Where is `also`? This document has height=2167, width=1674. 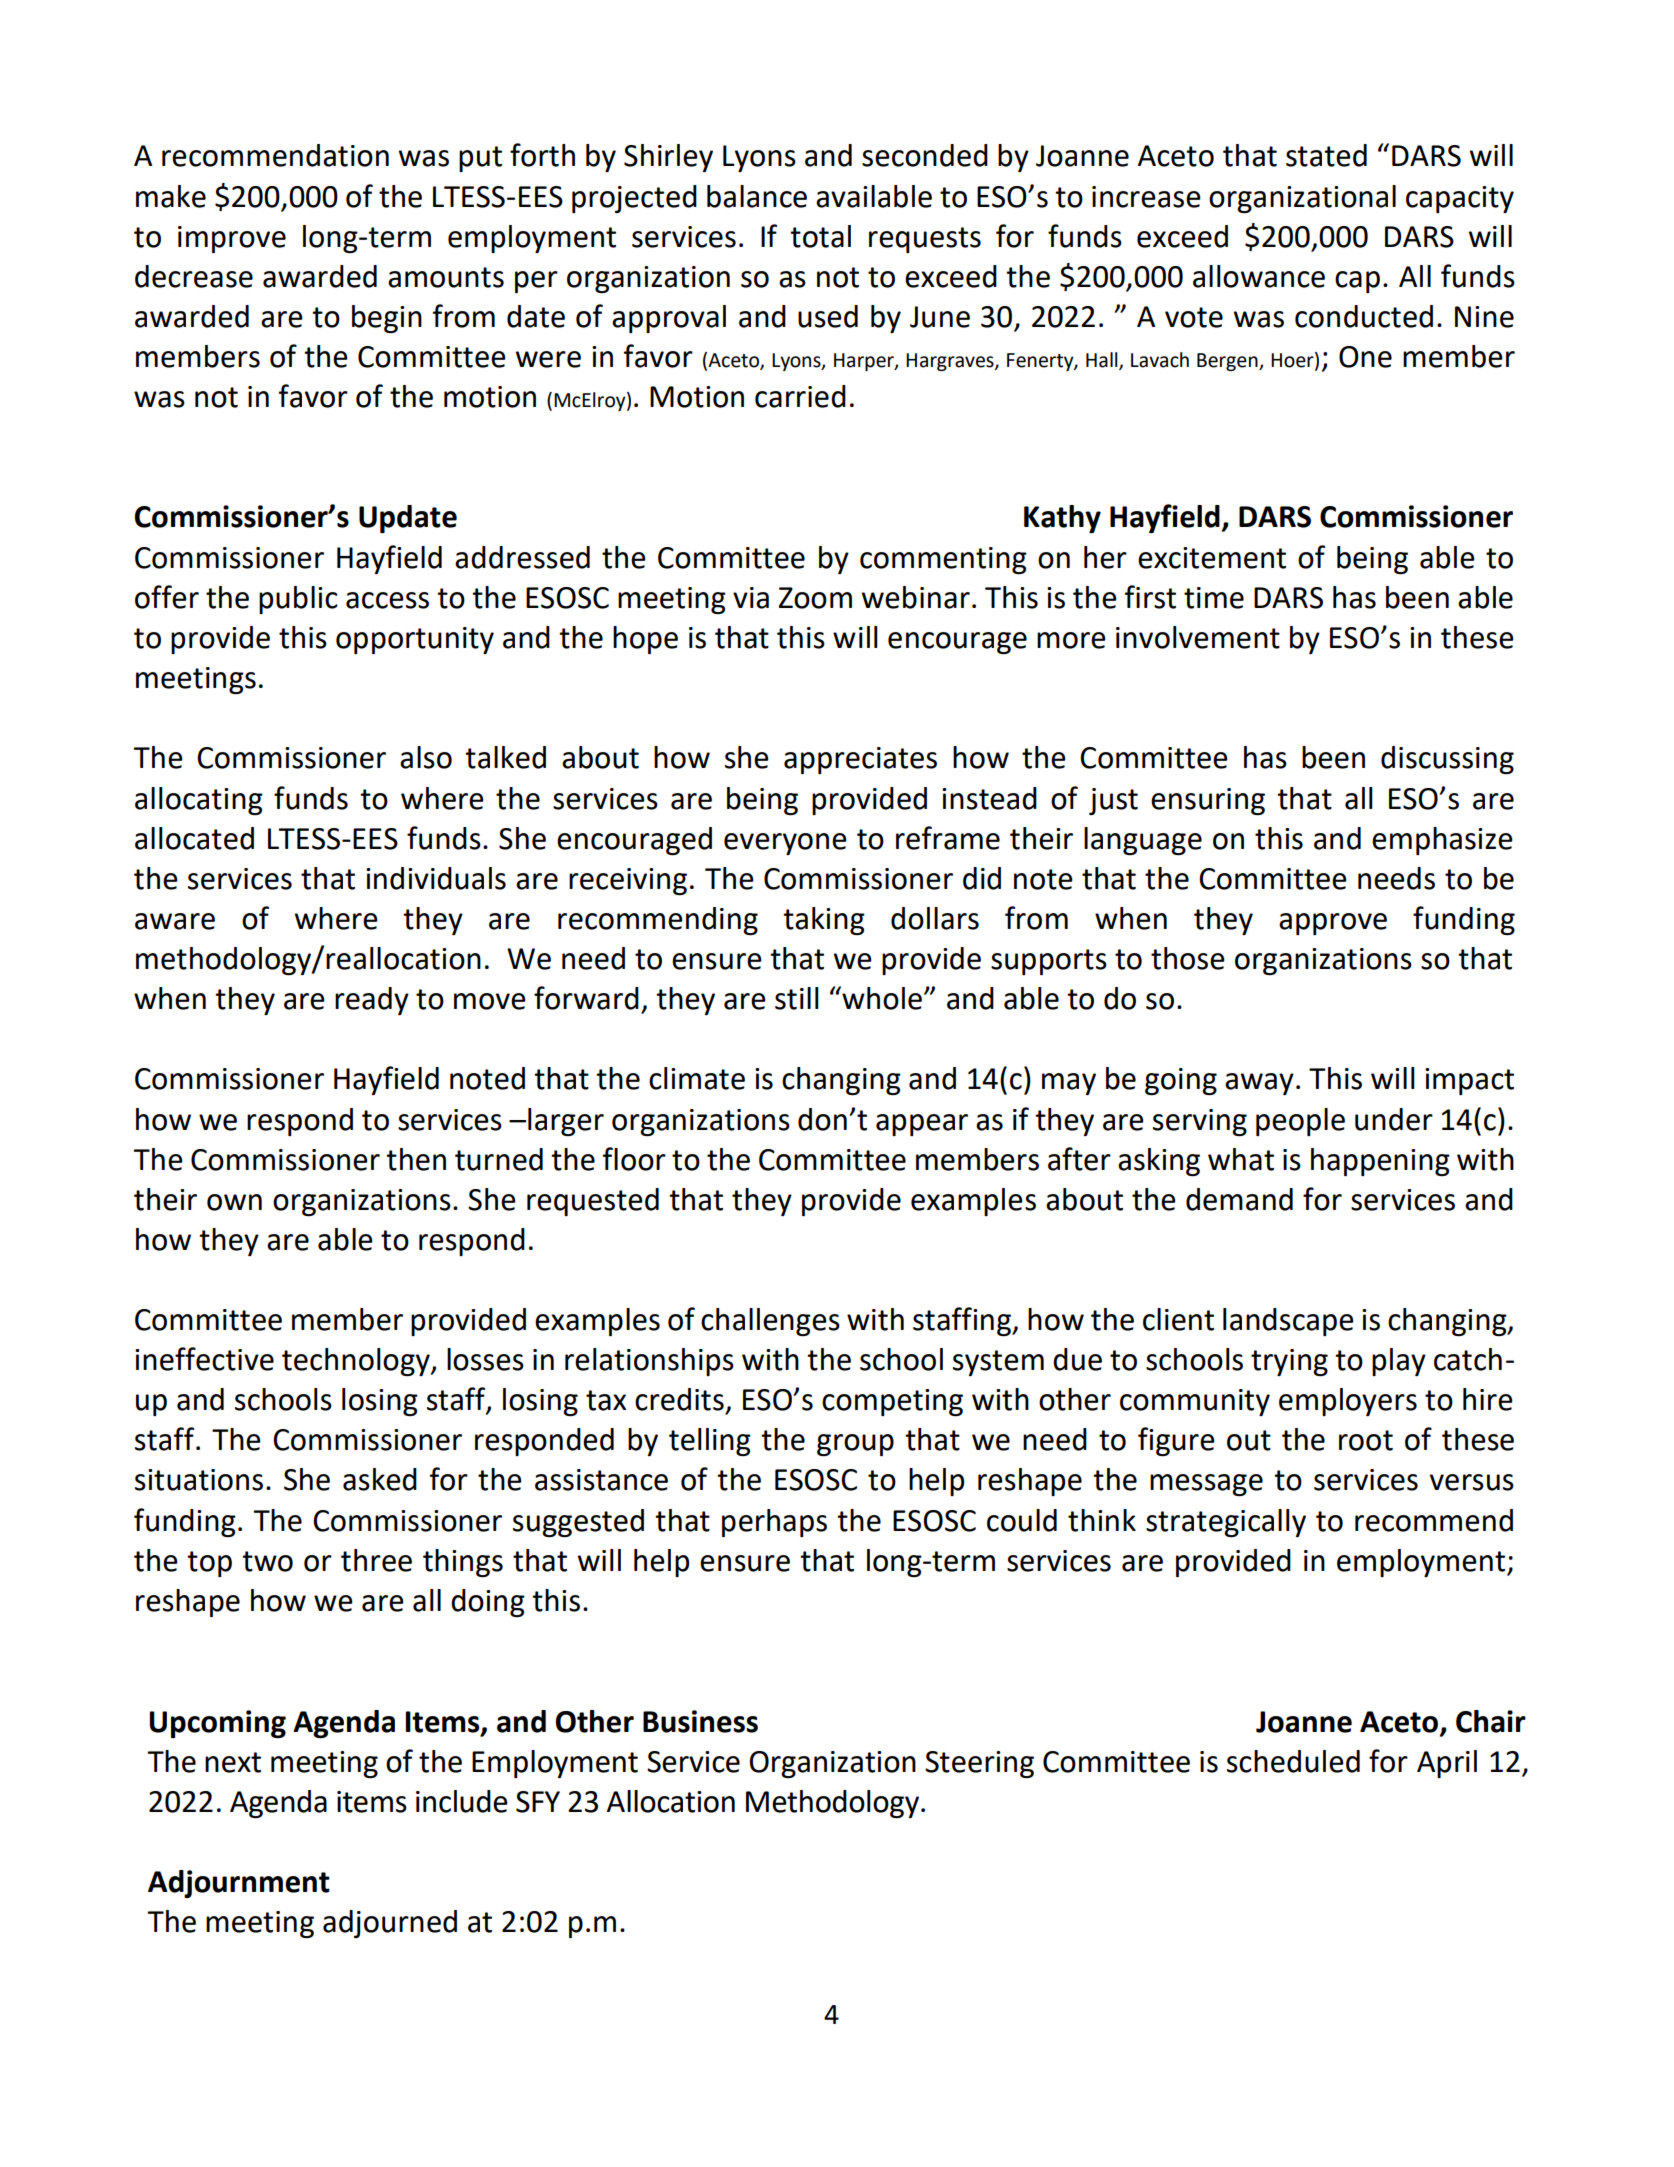 also is located at coordinates (426, 757).
